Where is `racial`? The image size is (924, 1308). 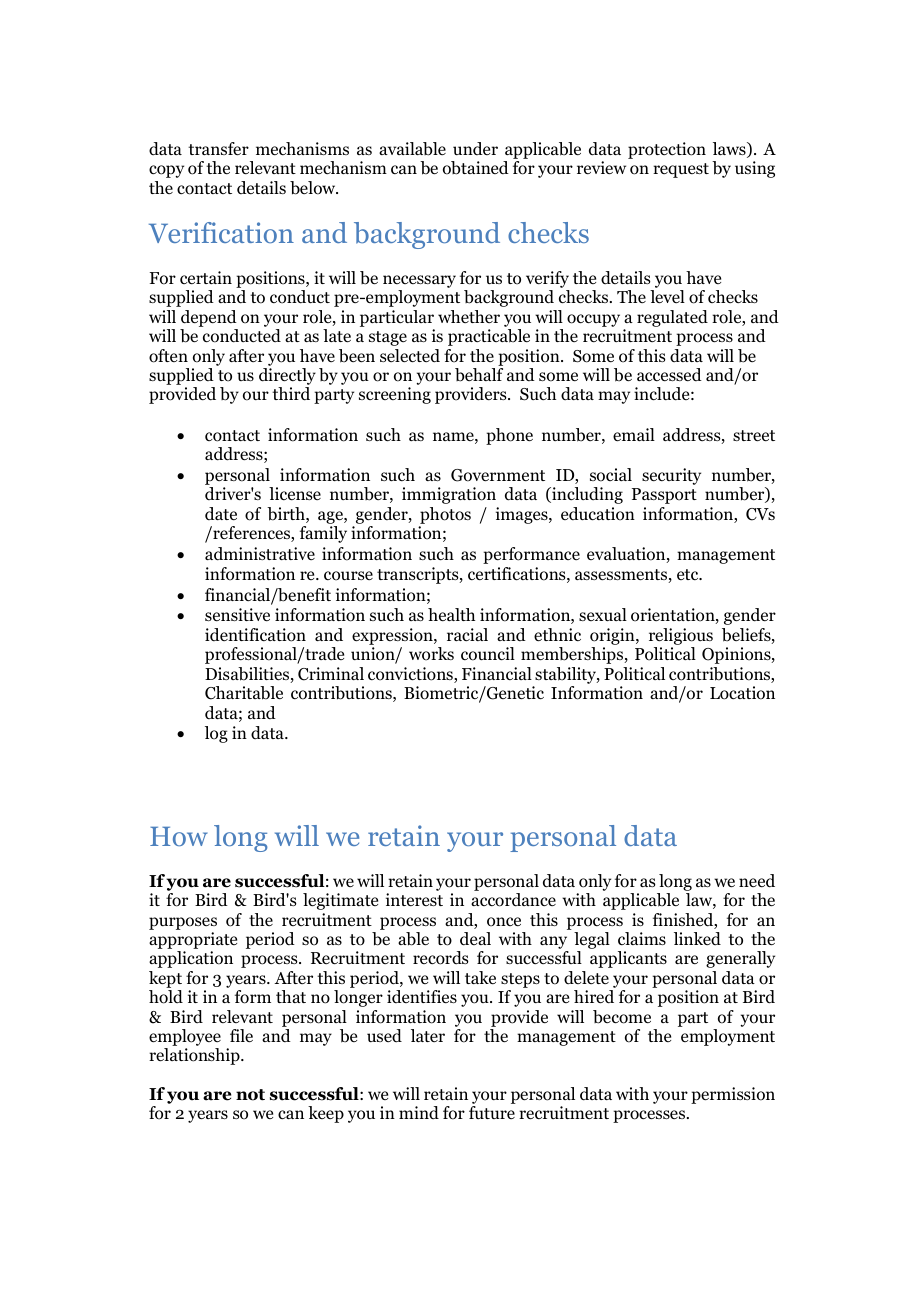 racial is located at coordinates (467, 634).
